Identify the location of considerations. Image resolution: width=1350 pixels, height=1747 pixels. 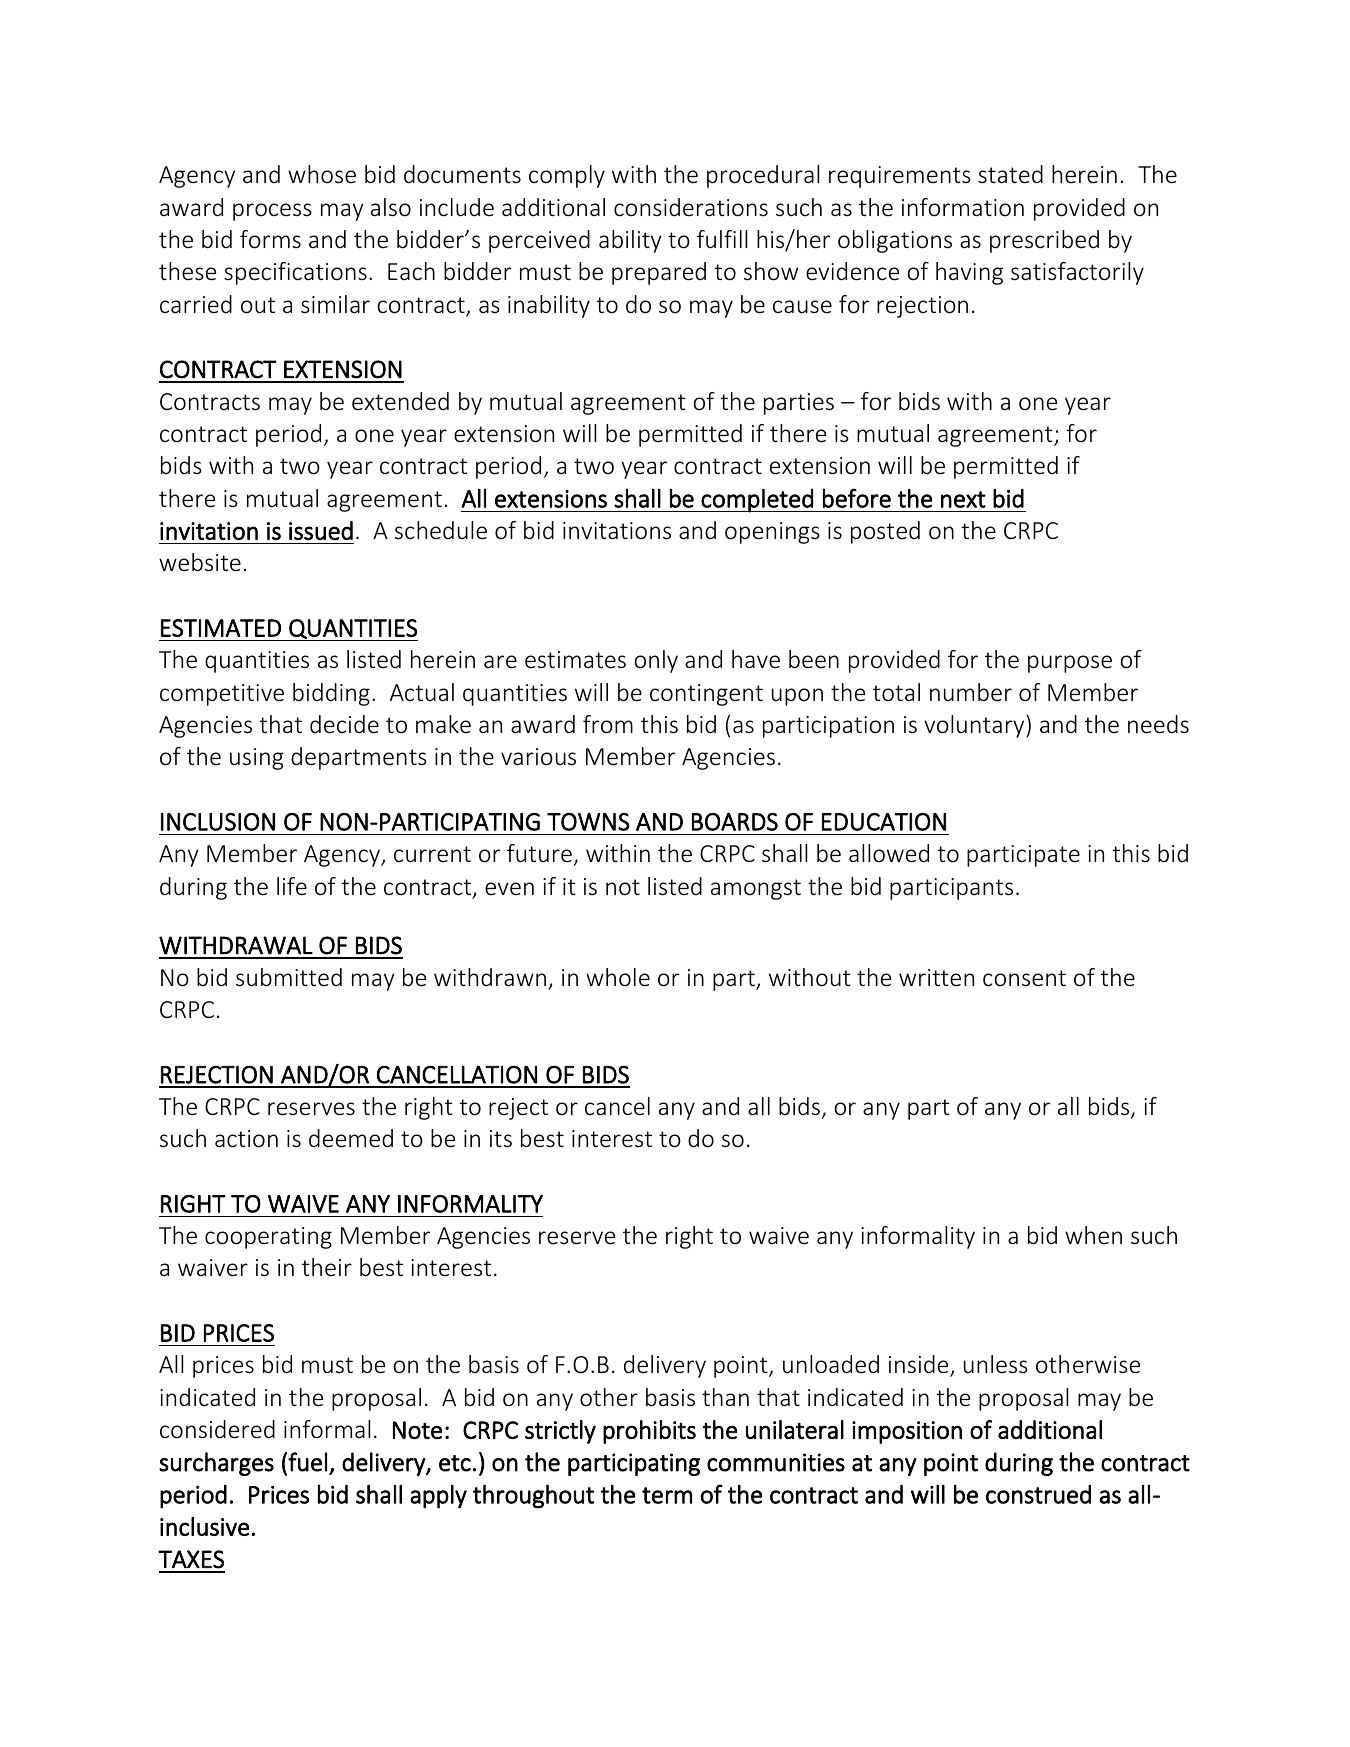
(691, 207).
